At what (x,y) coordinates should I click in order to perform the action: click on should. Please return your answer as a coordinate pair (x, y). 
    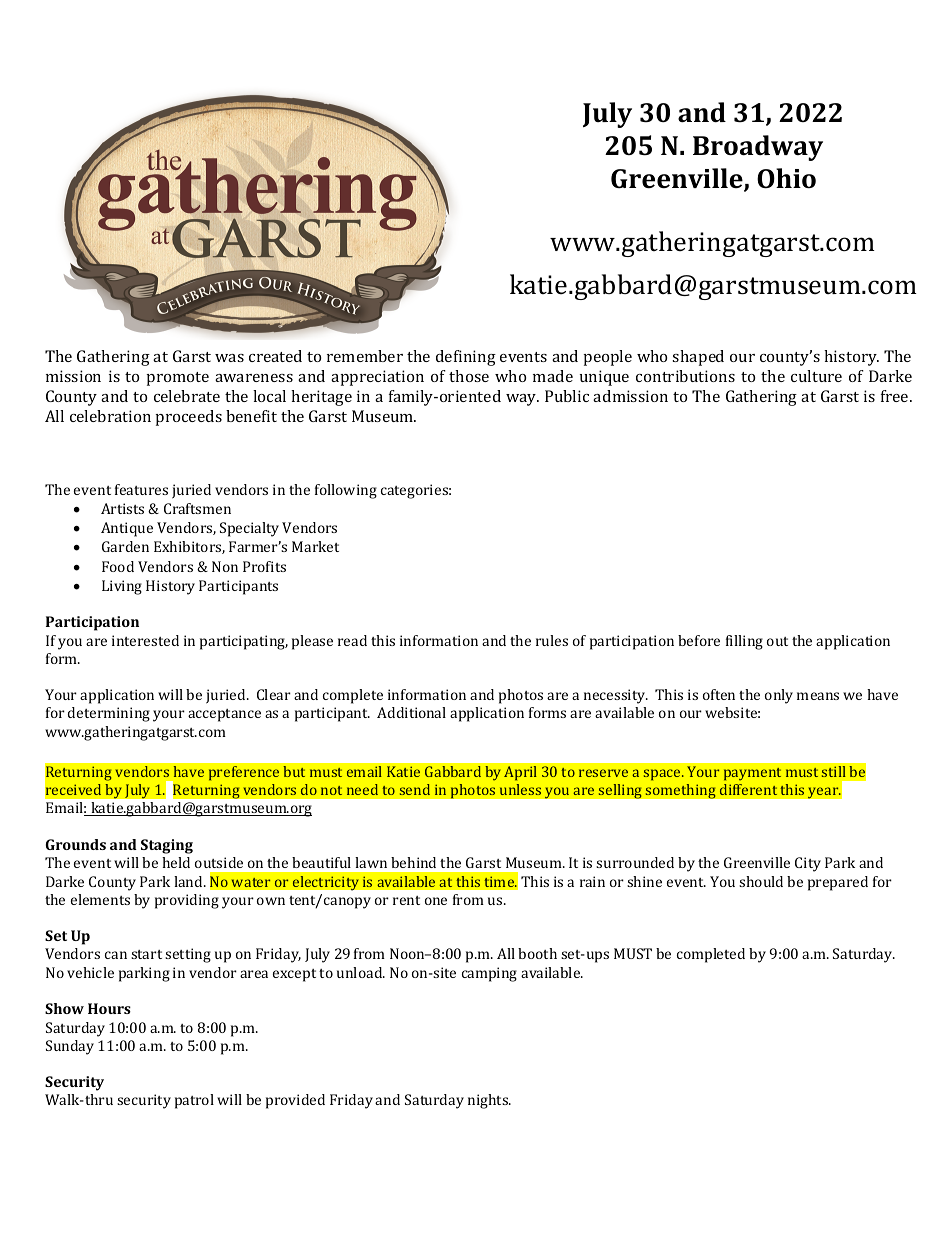
    Looking at the image, I should click on (761, 881).
